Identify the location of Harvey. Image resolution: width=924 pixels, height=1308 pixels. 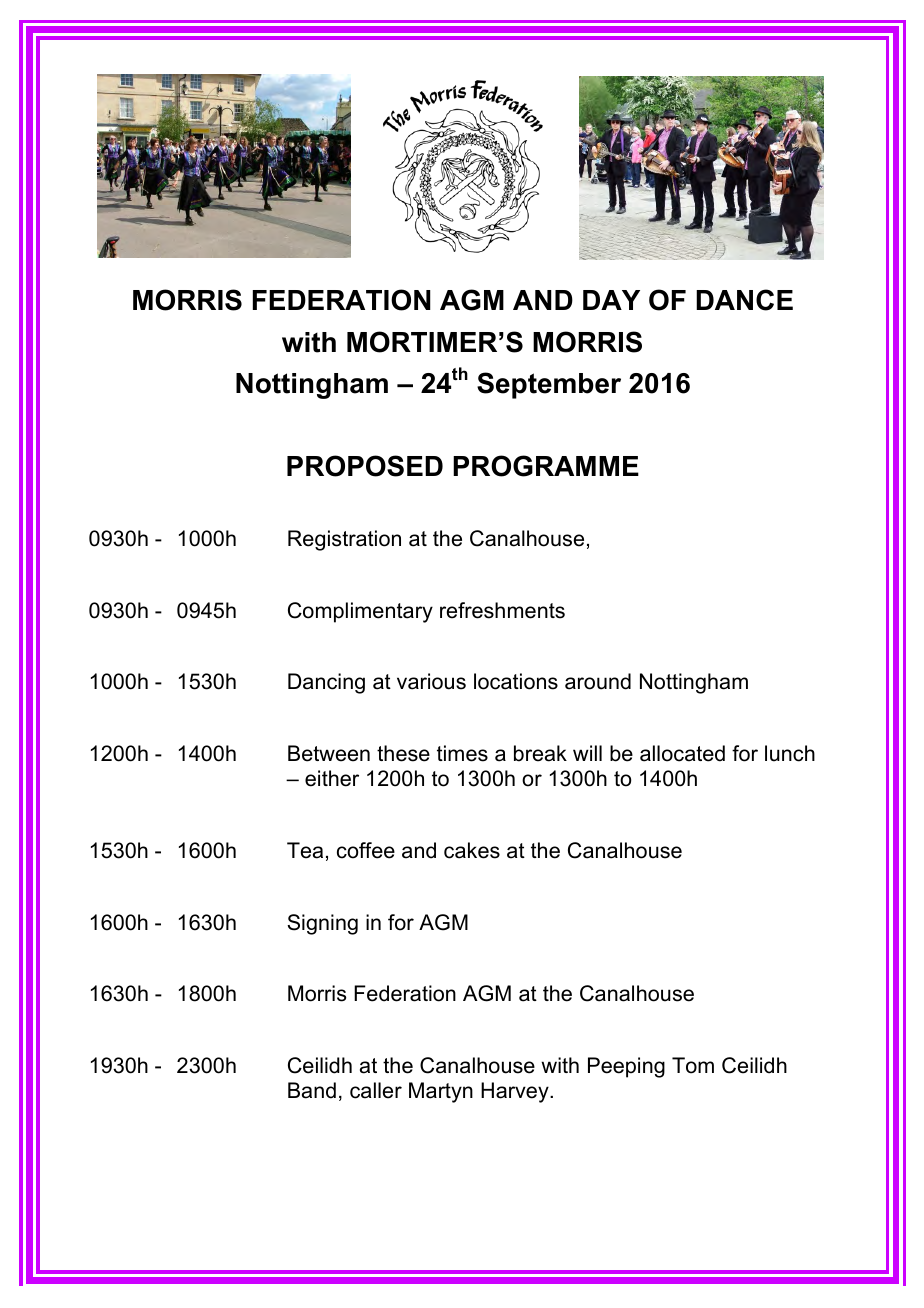
(516, 1092).
